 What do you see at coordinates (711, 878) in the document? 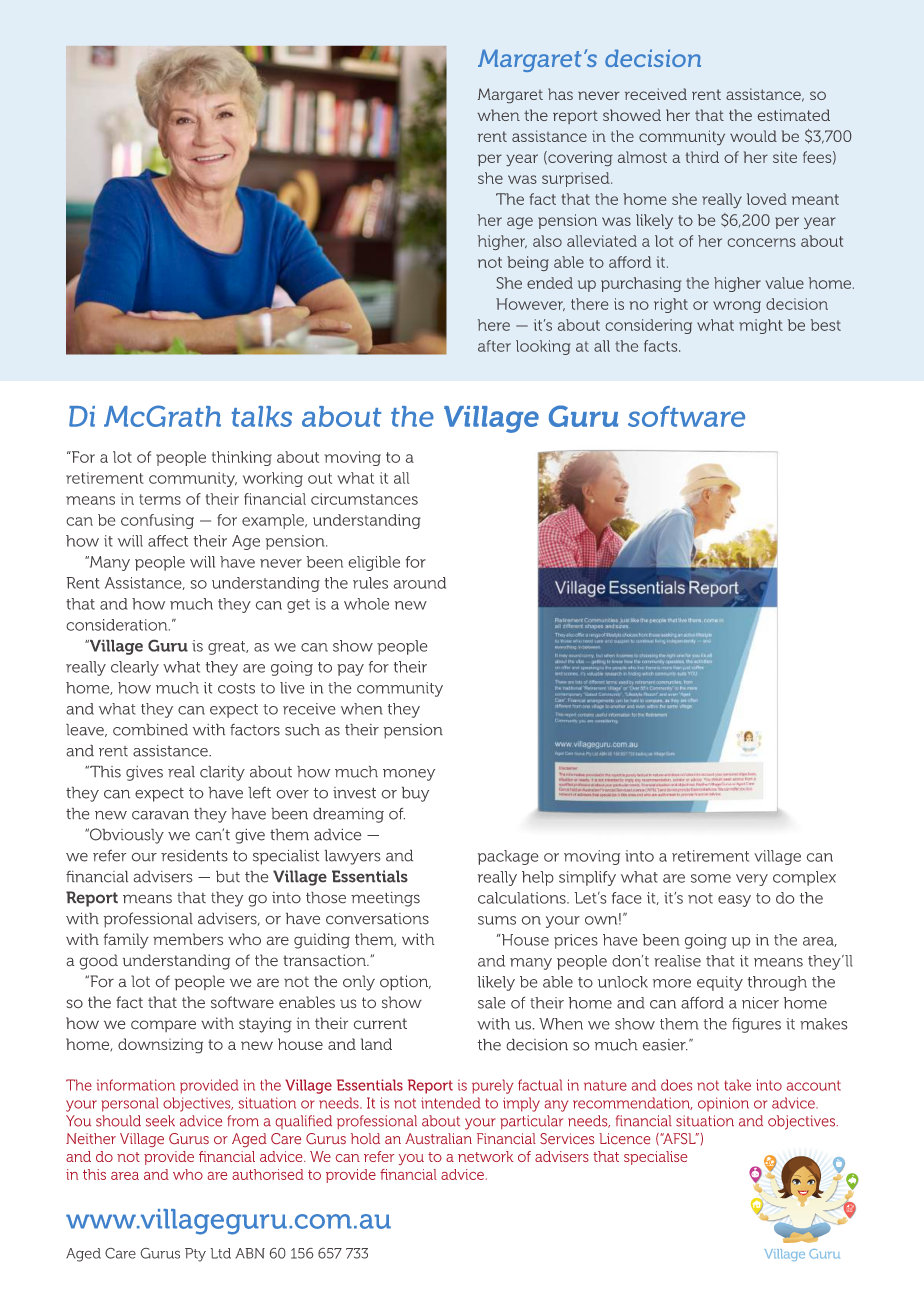
I see `some` at bounding box center [711, 878].
